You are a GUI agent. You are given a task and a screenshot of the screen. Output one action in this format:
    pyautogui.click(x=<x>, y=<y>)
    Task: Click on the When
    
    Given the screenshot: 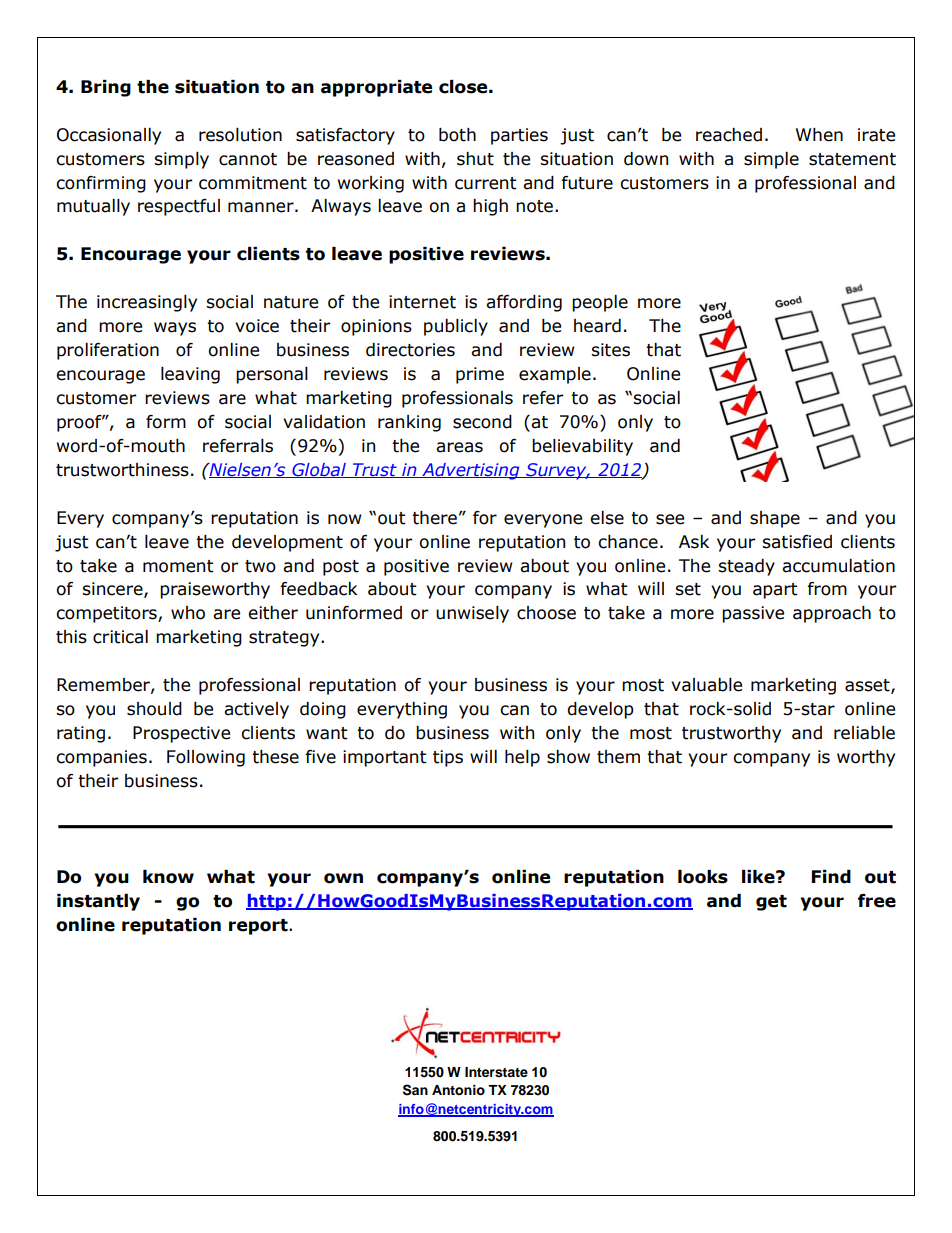 What is the action you would take?
    pyautogui.click(x=819, y=135)
